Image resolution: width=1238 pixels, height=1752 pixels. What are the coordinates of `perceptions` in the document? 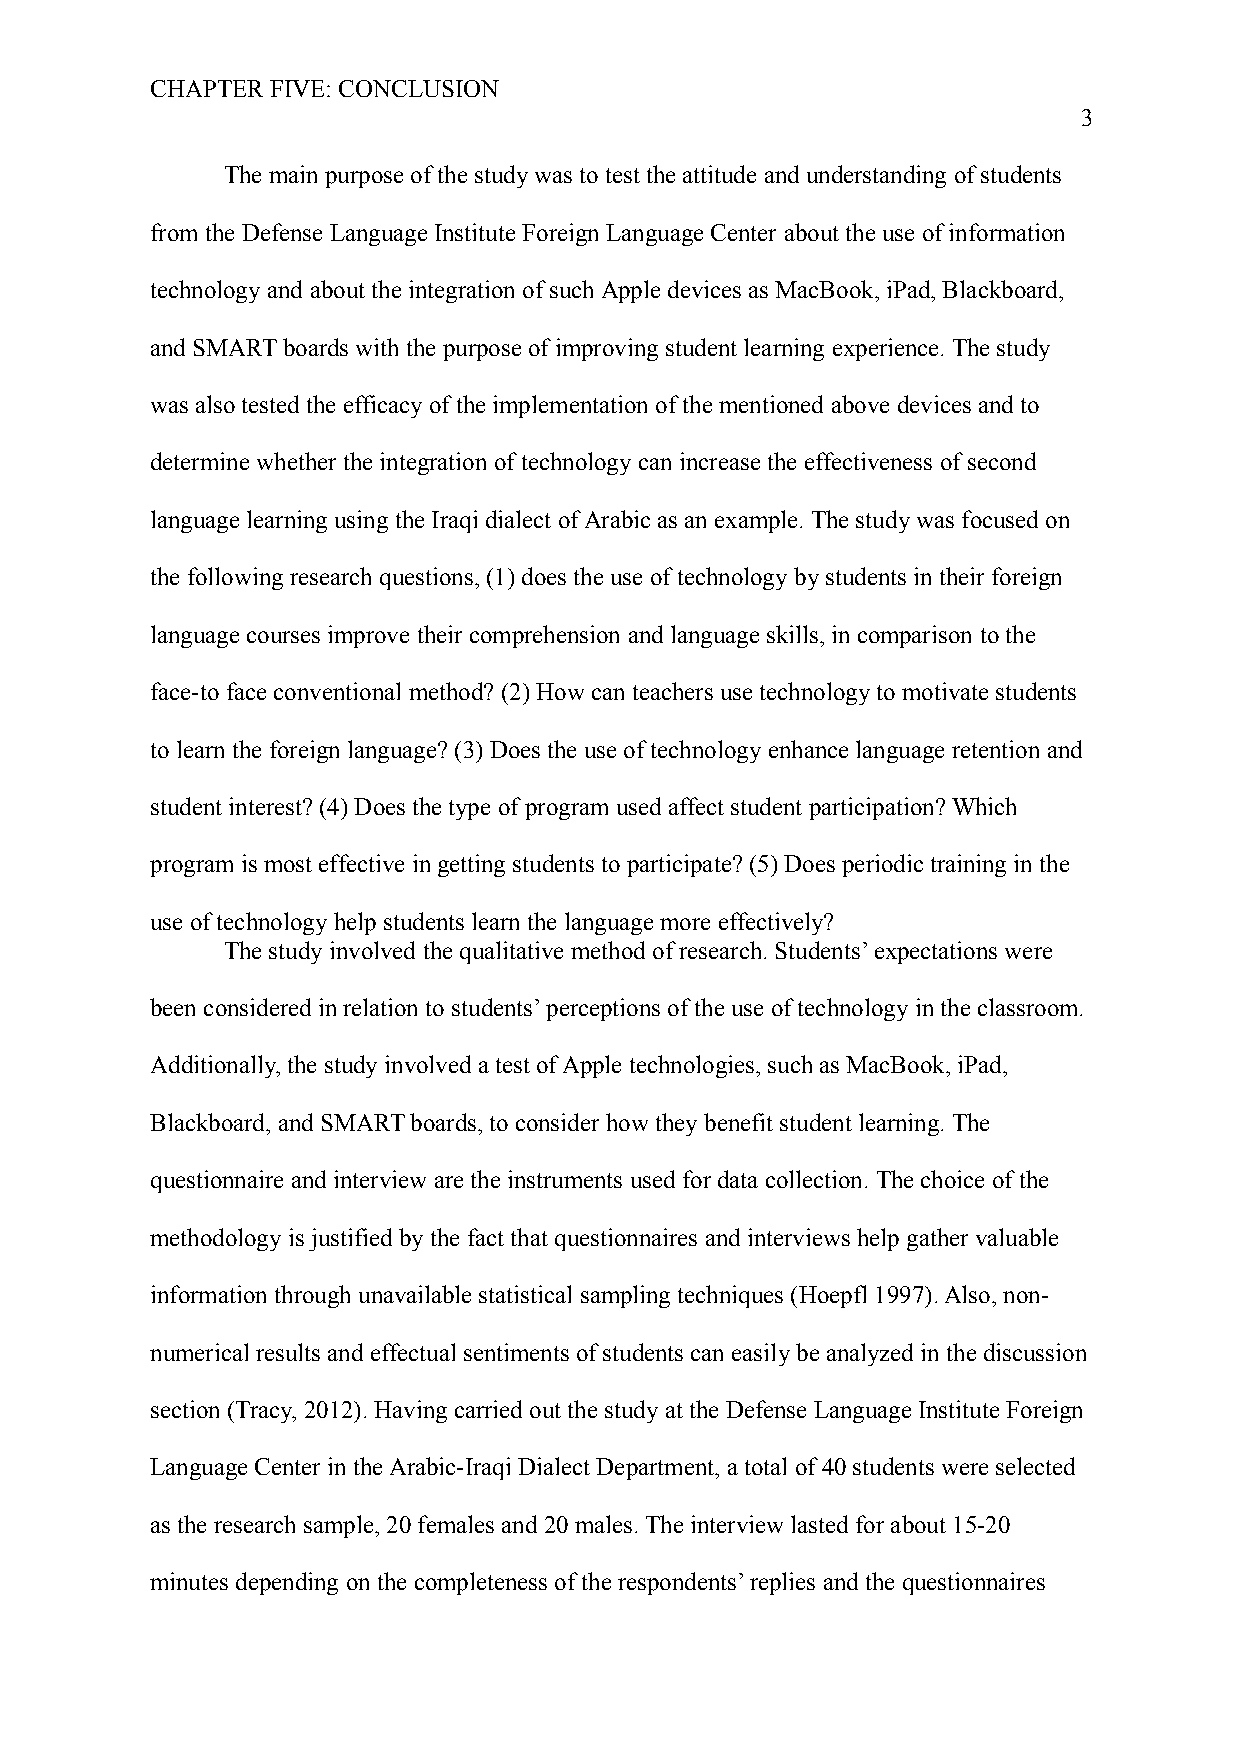 It's located at (603, 1009).
